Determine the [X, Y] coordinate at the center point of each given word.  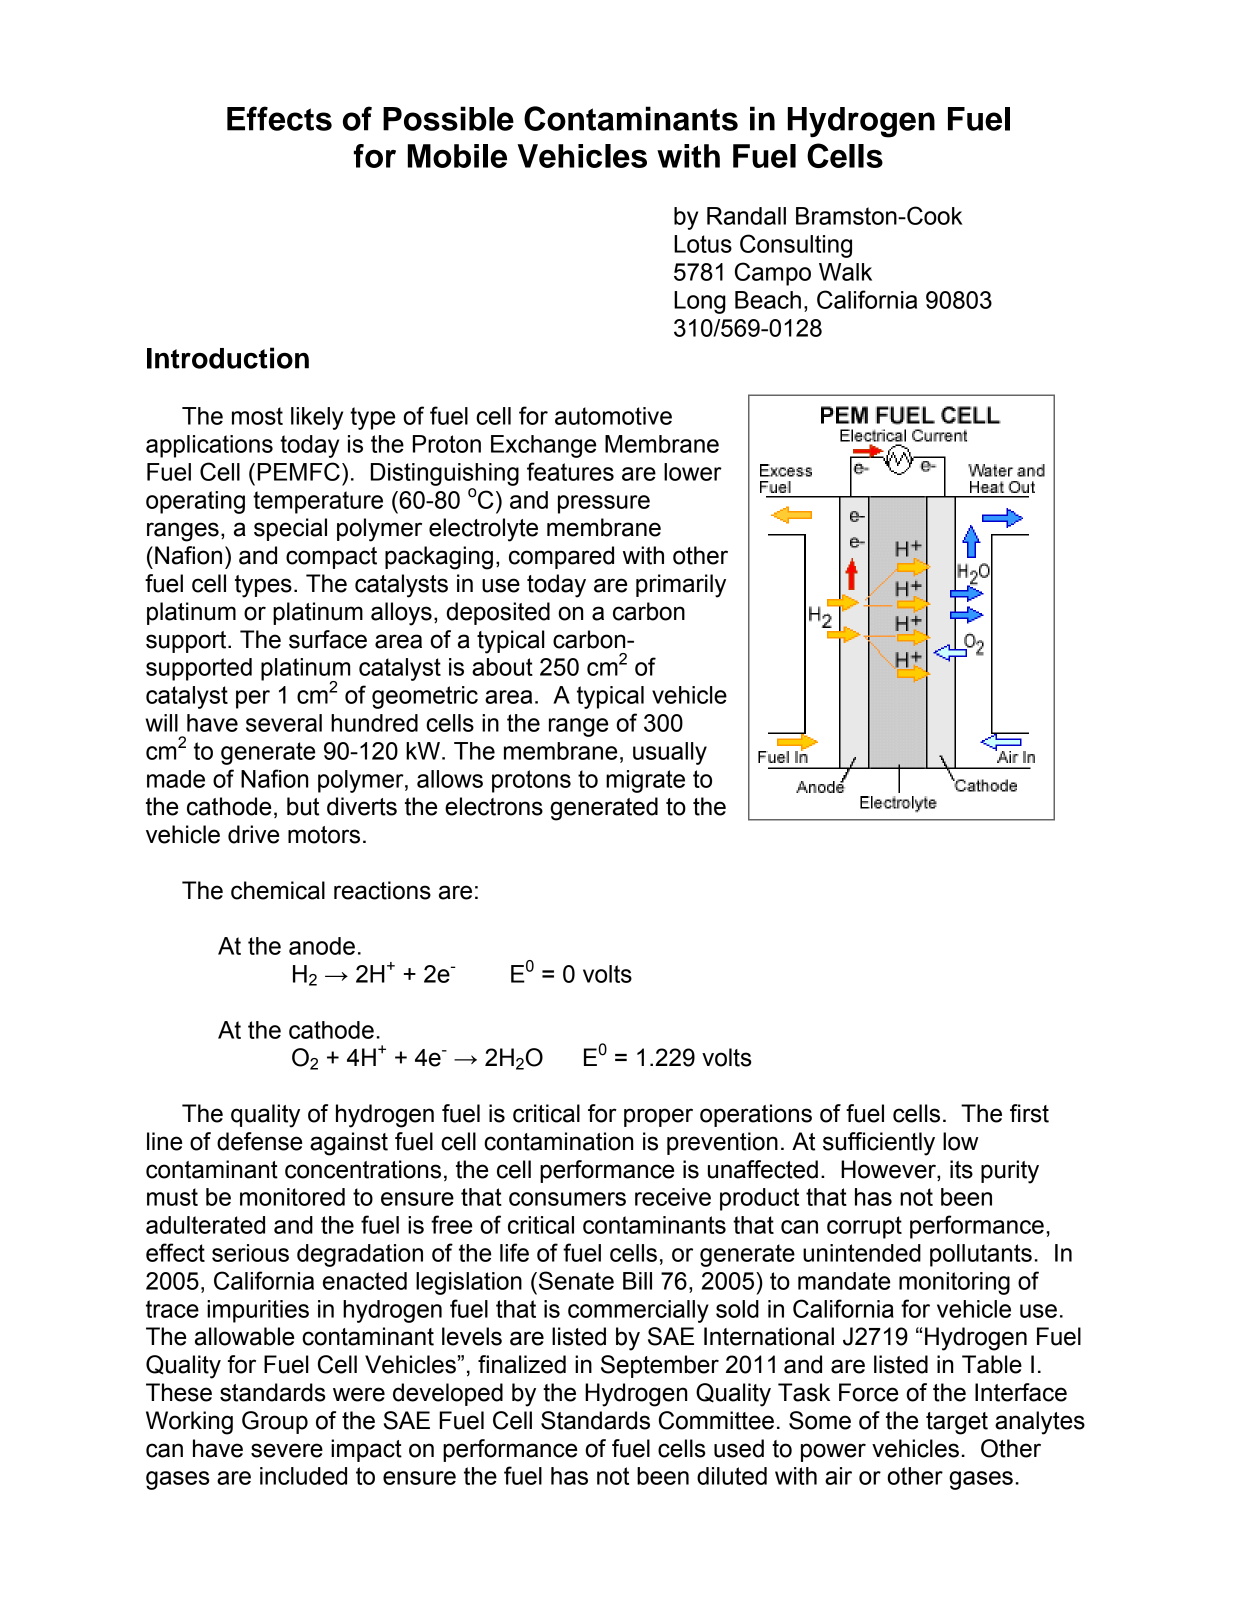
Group [275, 1422]
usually [670, 753]
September [660, 1366]
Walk [845, 272]
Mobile [457, 156]
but [303, 806]
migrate [645, 781]
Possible [448, 118]
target [957, 1423]
